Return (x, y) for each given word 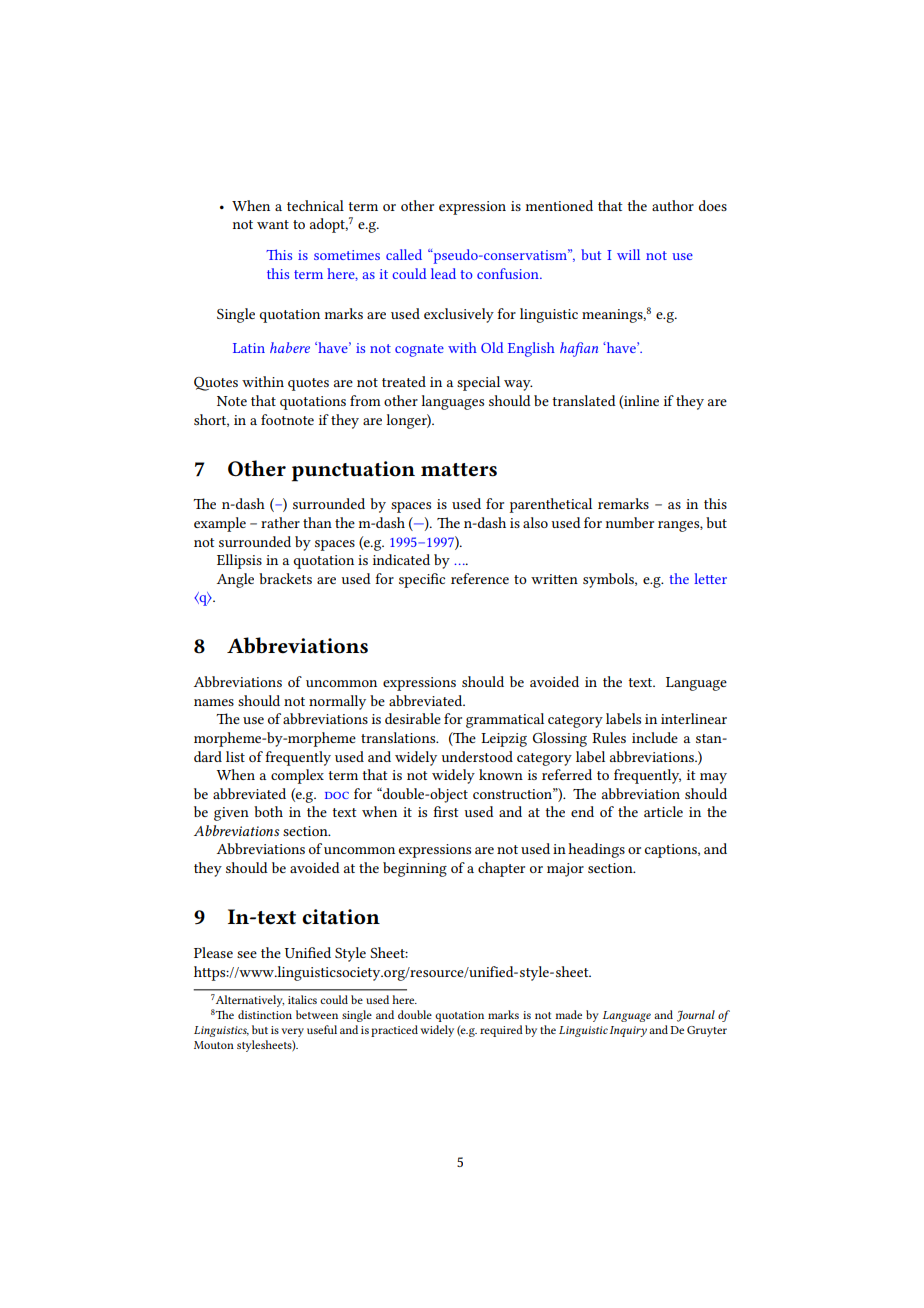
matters (459, 470)
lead (443, 273)
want (273, 224)
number (630, 522)
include (655, 737)
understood (477, 756)
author (673, 205)
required (501, 1031)
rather (280, 522)
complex (297, 776)
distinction (265, 1014)
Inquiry (628, 1031)
